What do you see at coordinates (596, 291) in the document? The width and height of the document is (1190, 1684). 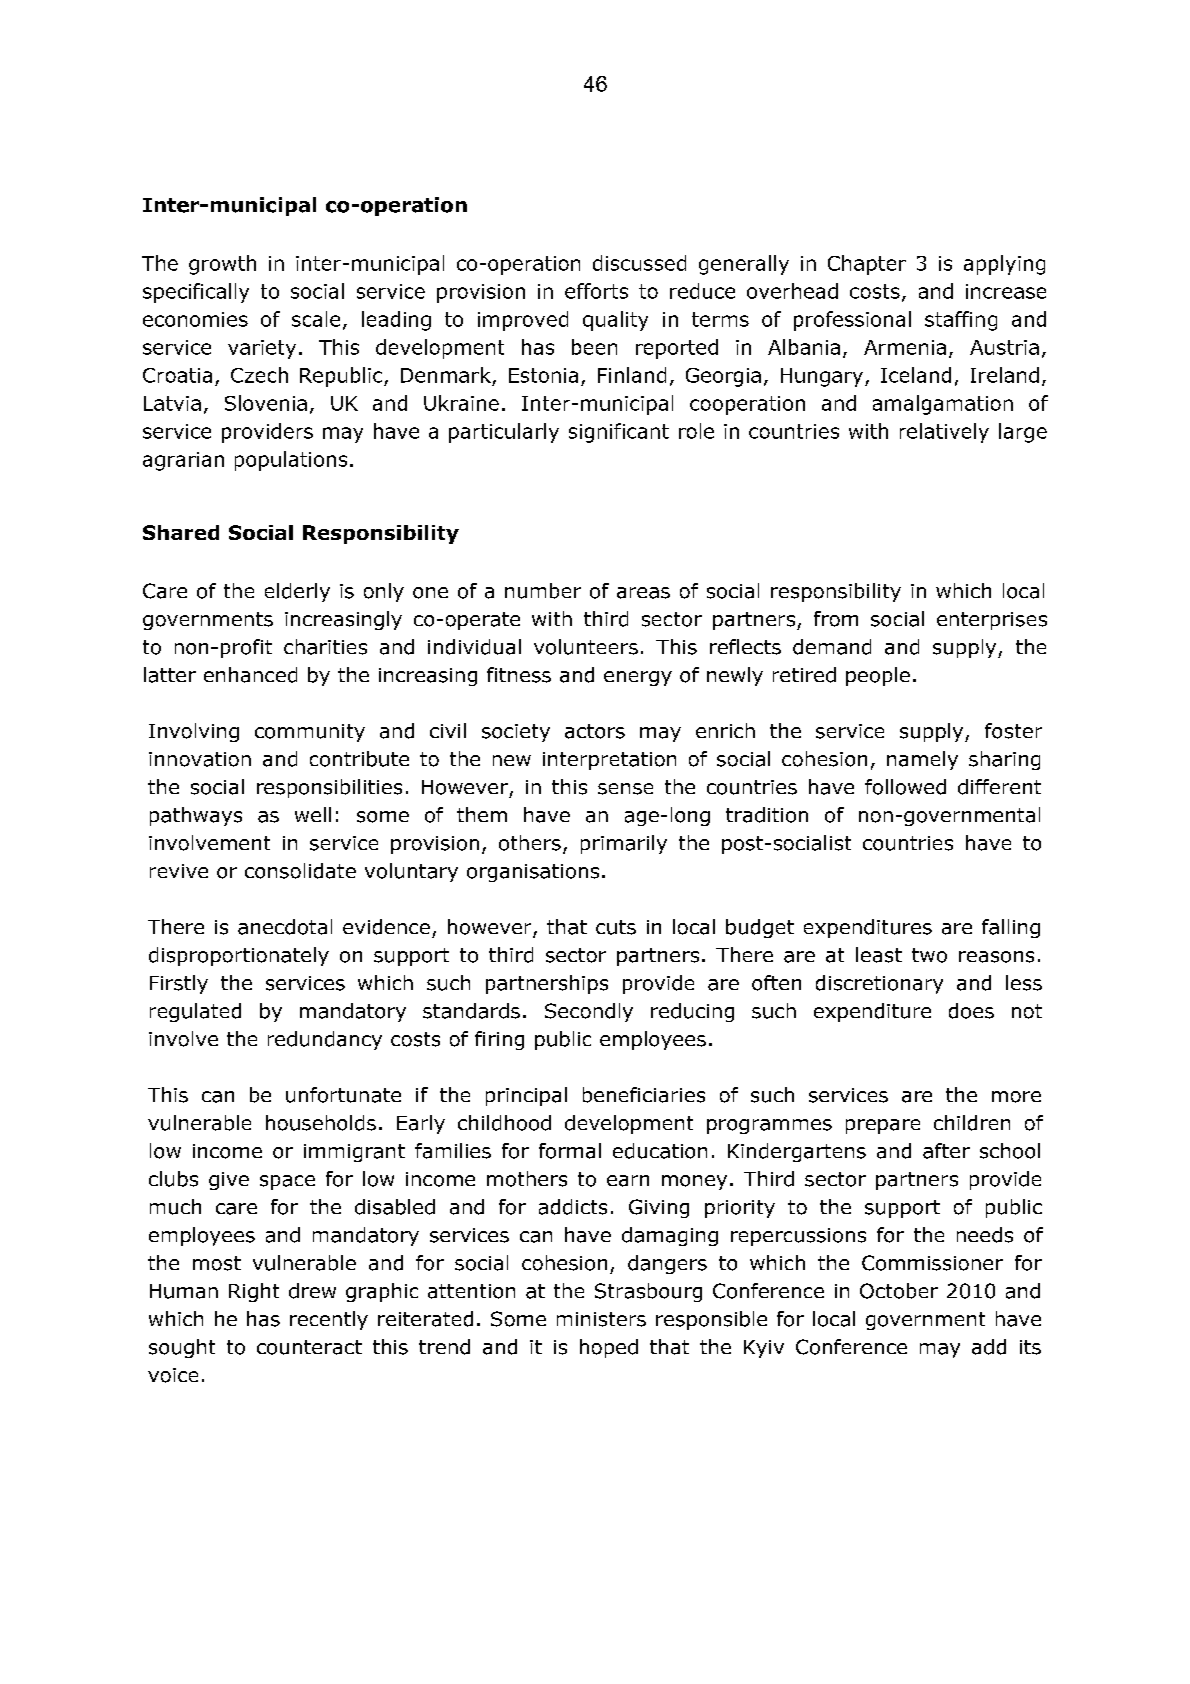 I see `efforts` at bounding box center [596, 291].
